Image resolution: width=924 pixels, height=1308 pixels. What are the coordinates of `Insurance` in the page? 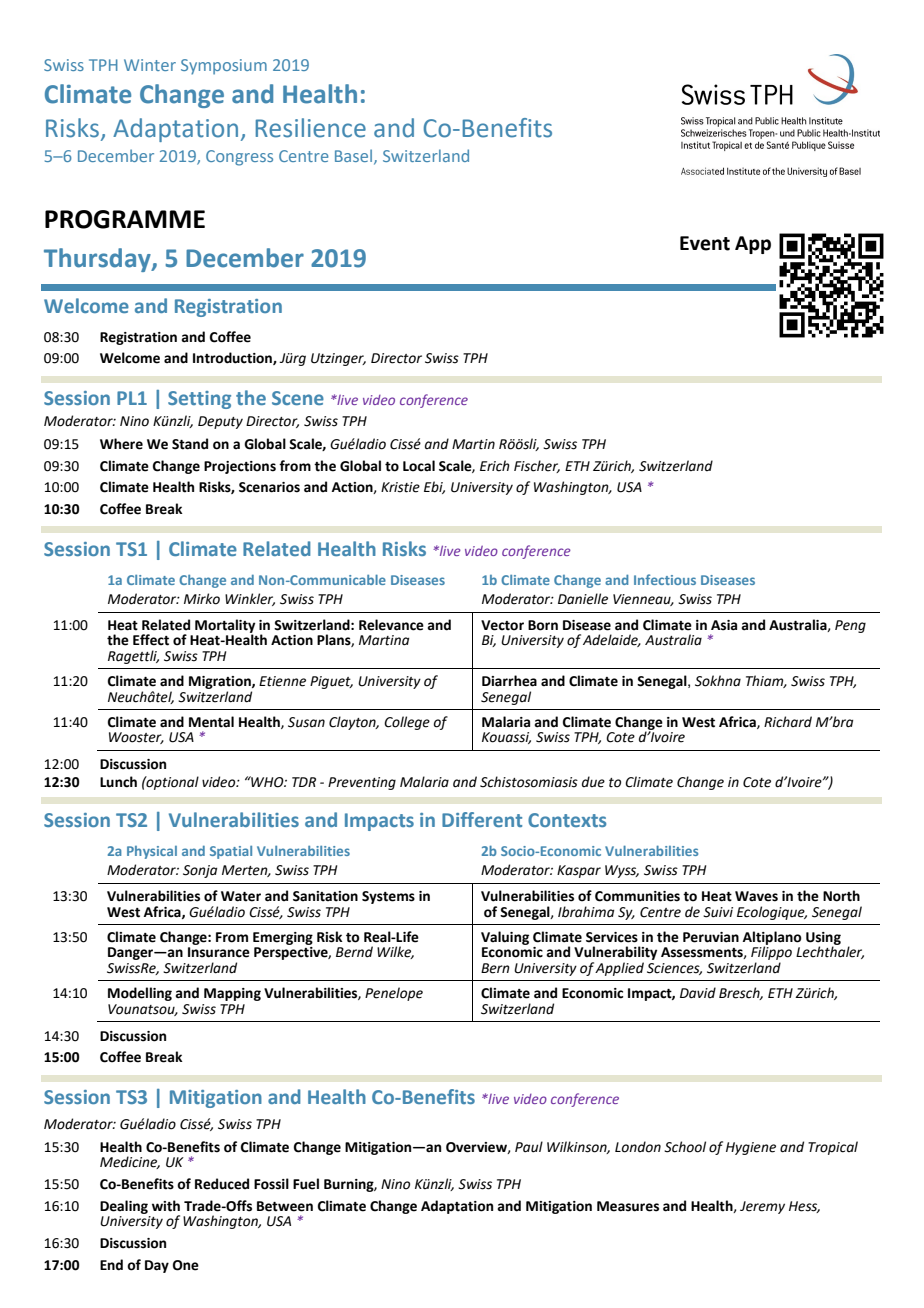 It's located at (219, 952).
